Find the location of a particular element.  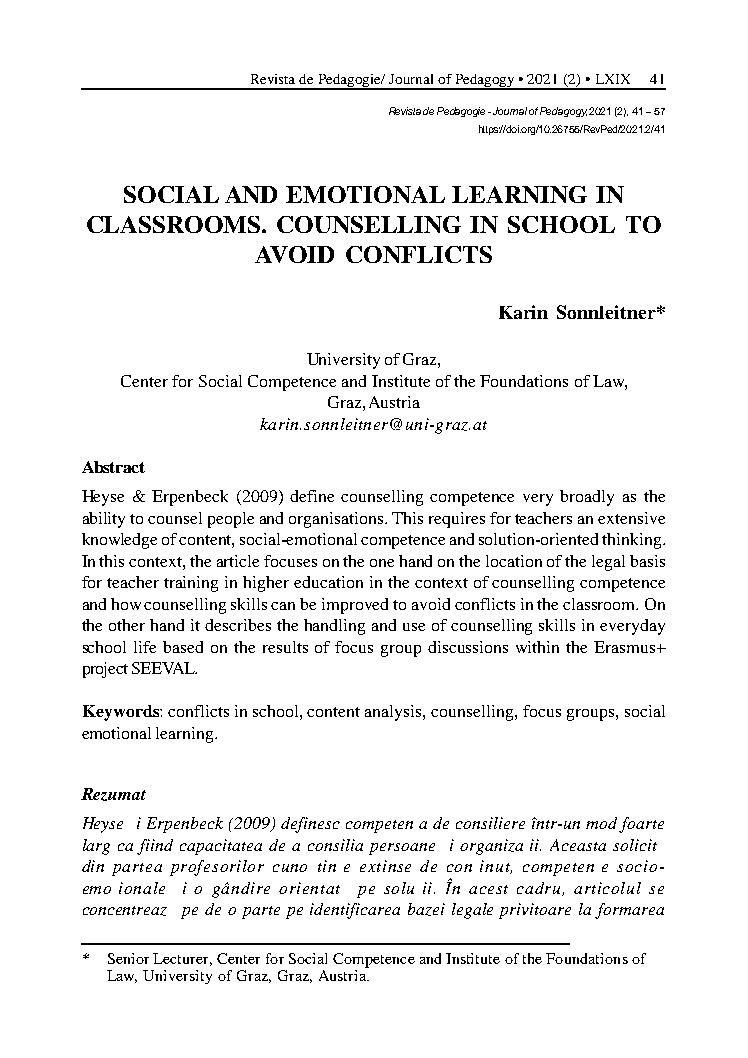

results is located at coordinates (285, 647).
